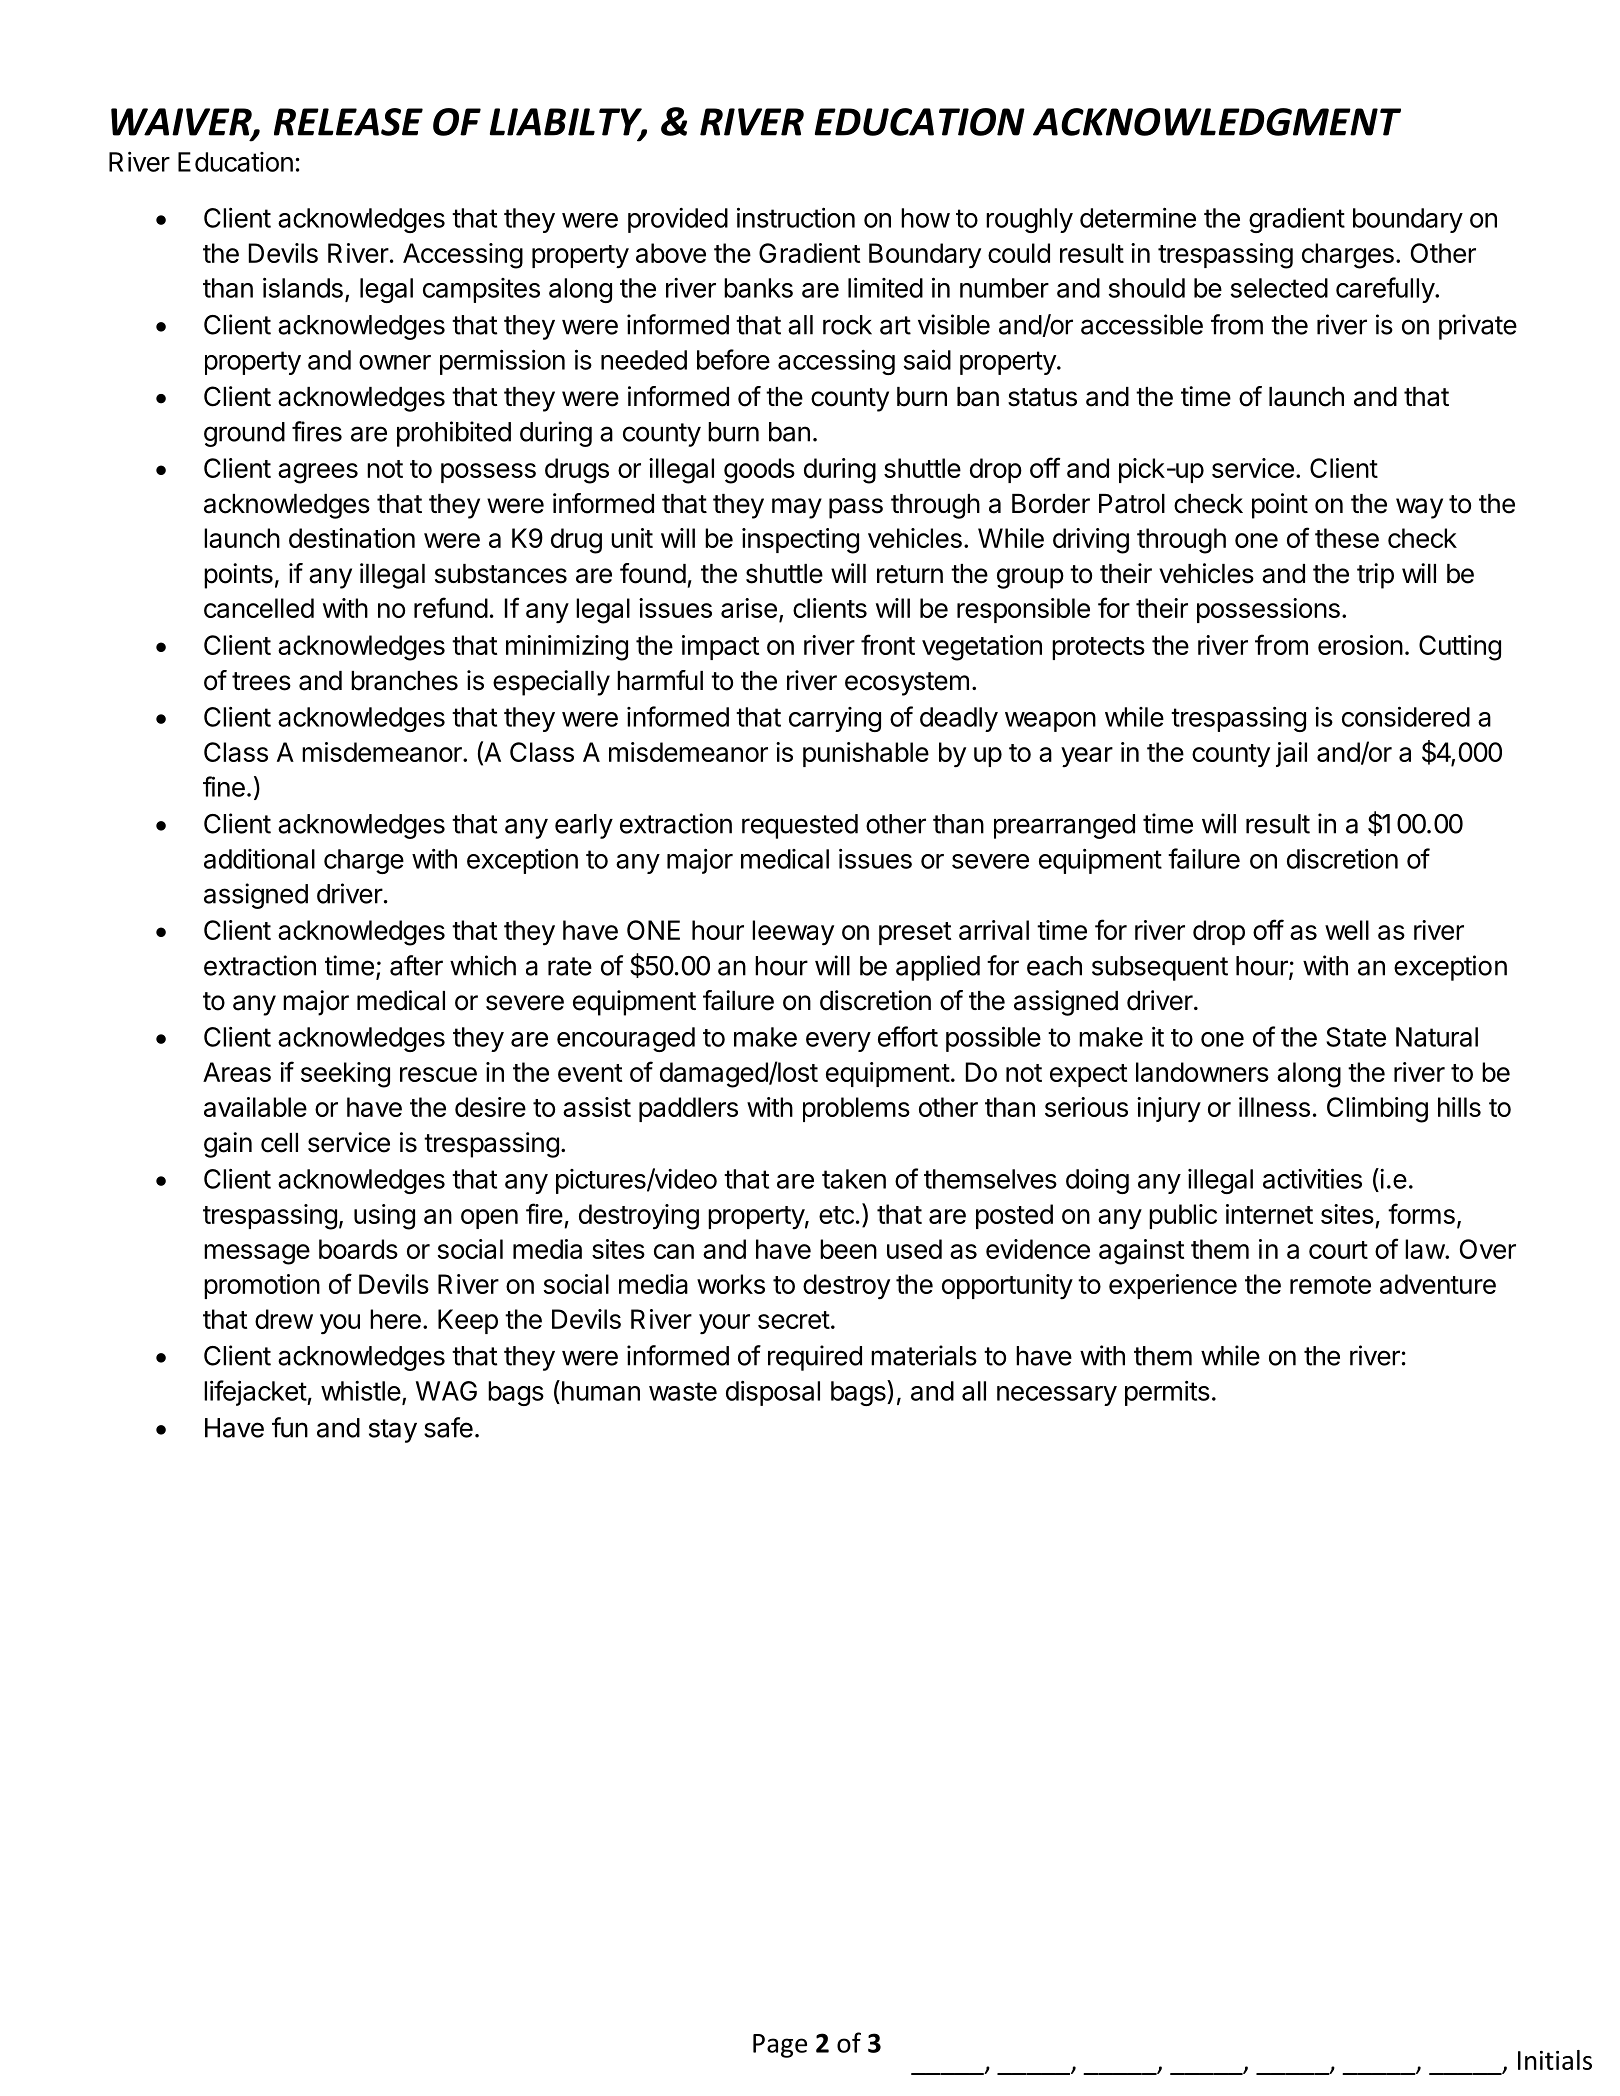 Image resolution: width=1620 pixels, height=2096 pixels. What do you see at coordinates (348, 122) in the document?
I see `RELEASE` at bounding box center [348, 122].
